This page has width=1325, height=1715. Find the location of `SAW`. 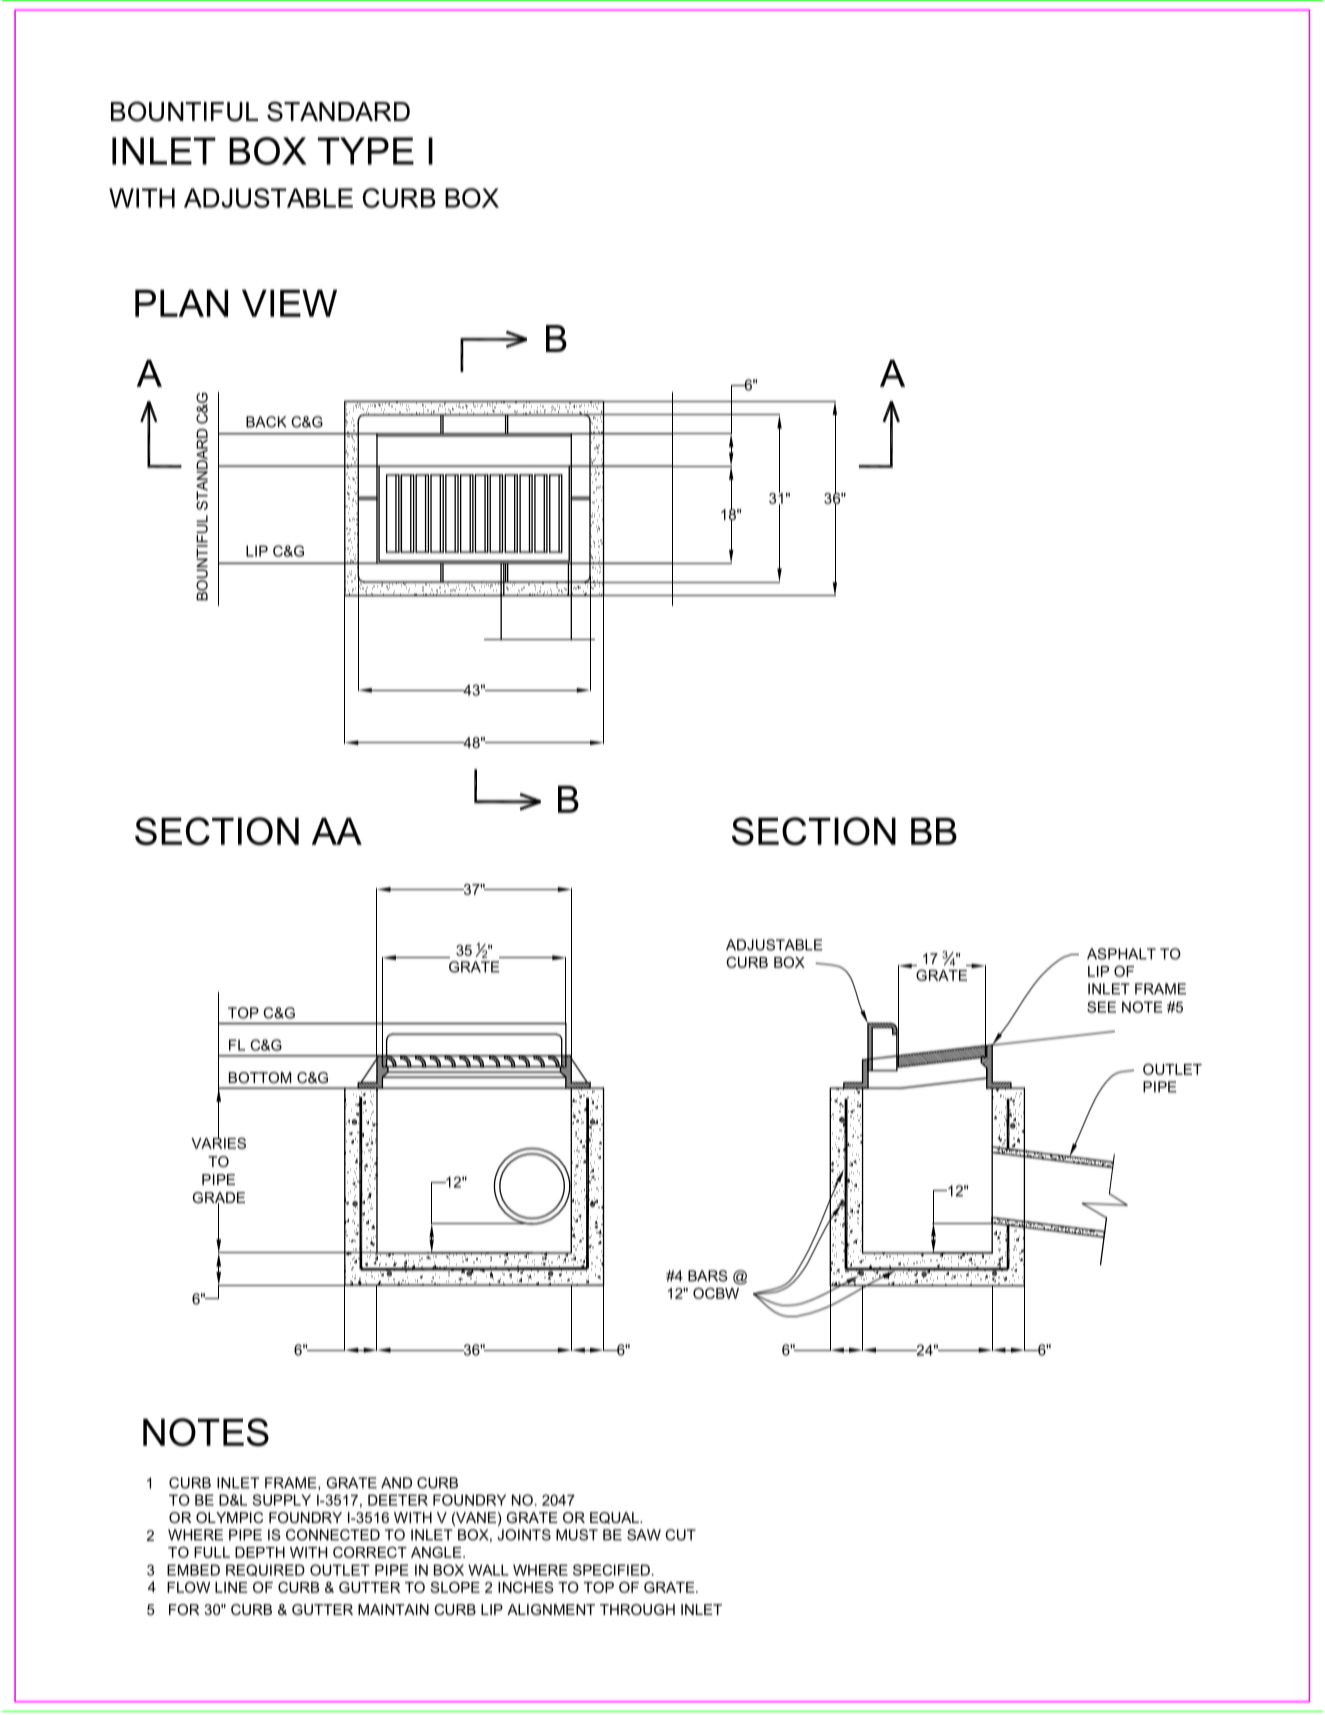

SAW is located at coordinates (644, 1535).
